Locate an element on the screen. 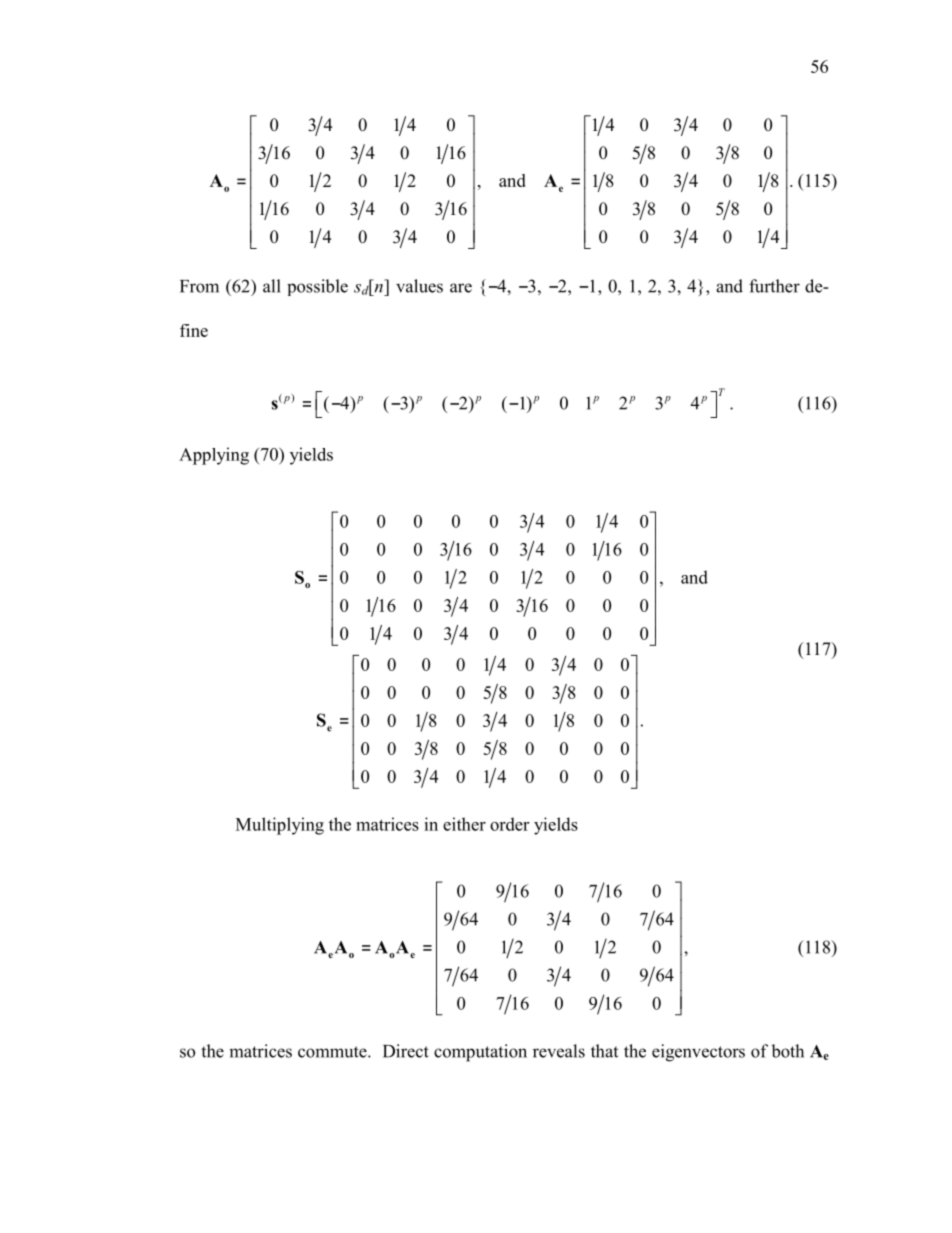  Multiplying is located at coordinates (280, 826).
